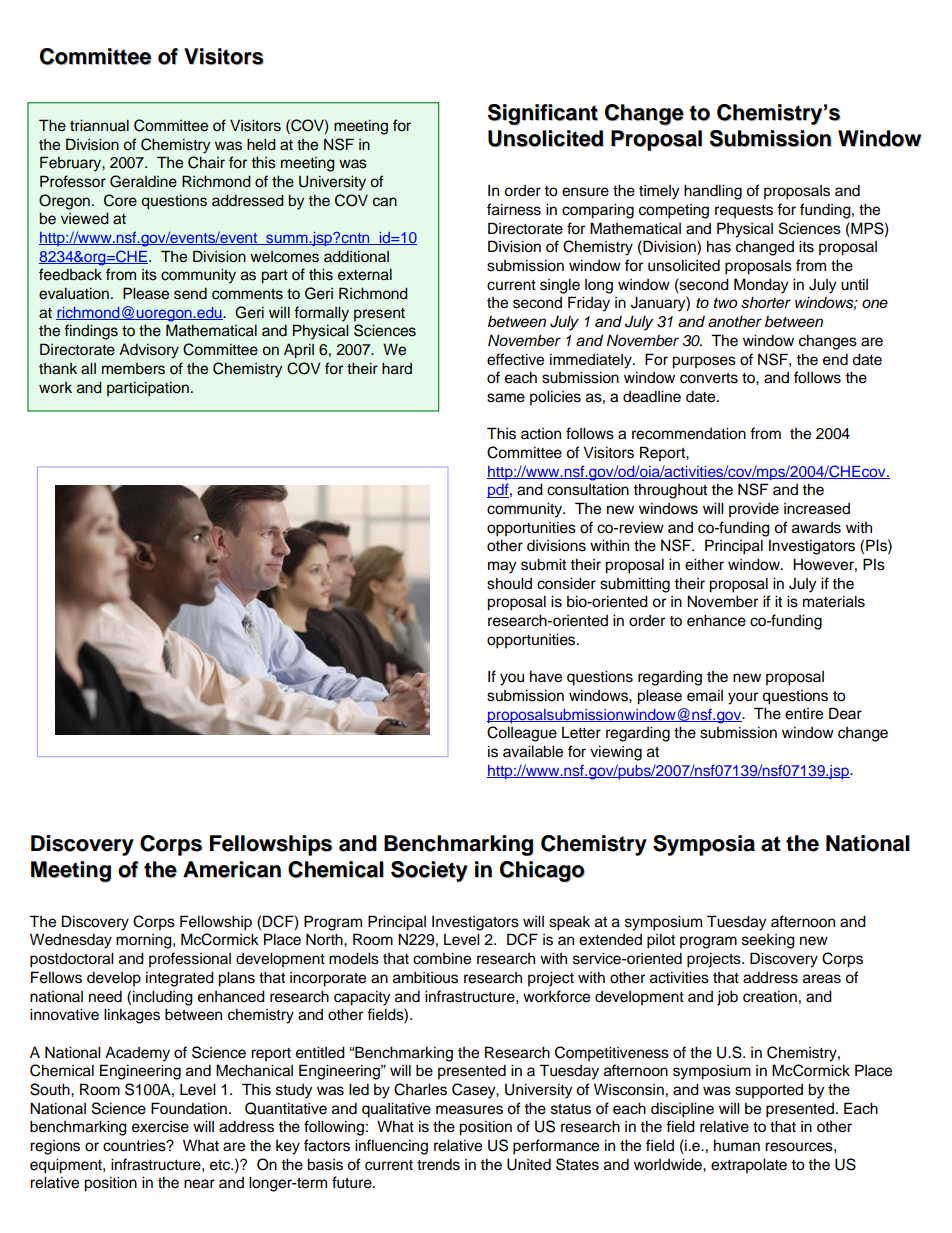 The width and height of the screenshot is (952, 1233). Describe the element at coordinates (143, 181) in the screenshot. I see `Geraldine` at that location.
